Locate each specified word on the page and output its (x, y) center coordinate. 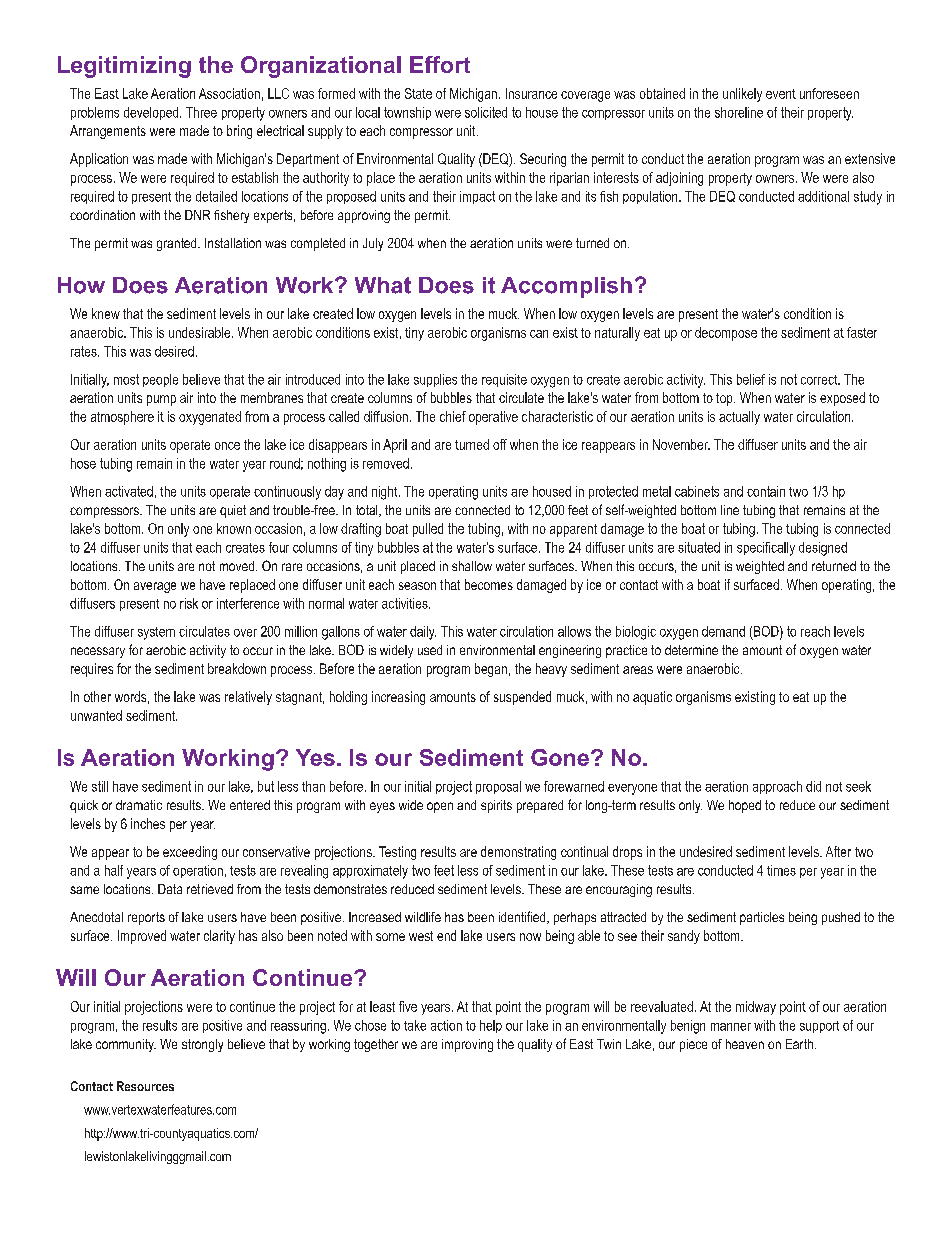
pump (161, 400)
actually (739, 418)
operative (493, 418)
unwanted (96, 715)
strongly (202, 1045)
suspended (522, 698)
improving (467, 1045)
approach (777, 787)
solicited (486, 112)
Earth (799, 1044)
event (781, 94)
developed (152, 113)
